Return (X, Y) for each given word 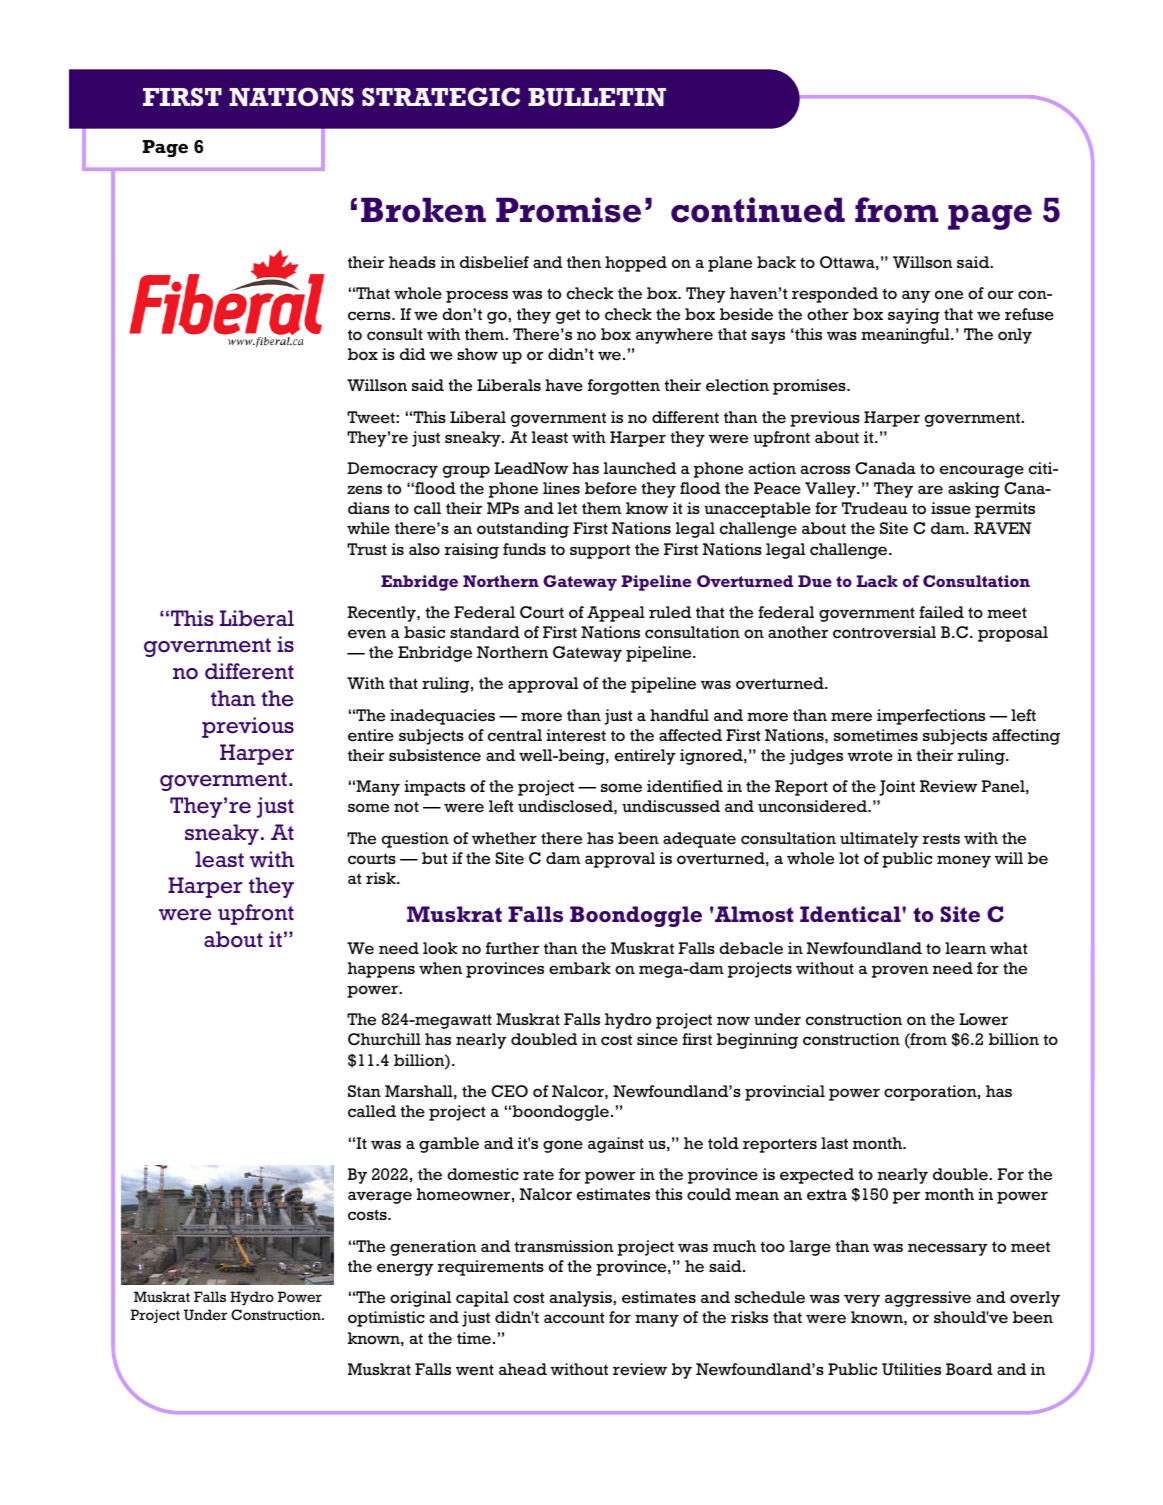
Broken (423, 210)
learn (965, 948)
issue (951, 508)
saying (914, 316)
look (440, 948)
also (424, 549)
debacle (751, 948)
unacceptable (757, 510)
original (420, 1299)
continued (758, 210)
